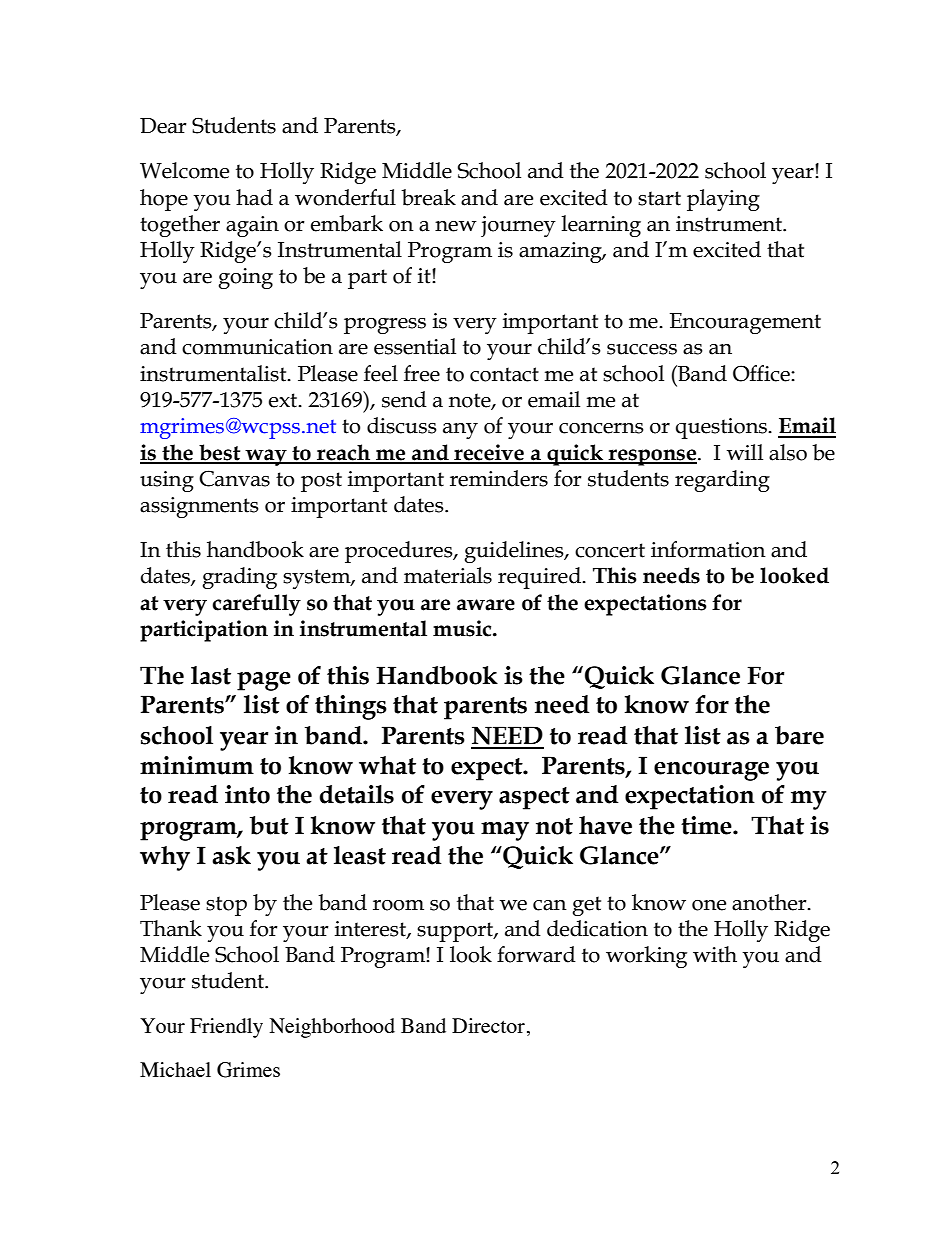 The image size is (952, 1233). Describe the element at coordinates (715, 954) in the screenshot. I see `with` at that location.
